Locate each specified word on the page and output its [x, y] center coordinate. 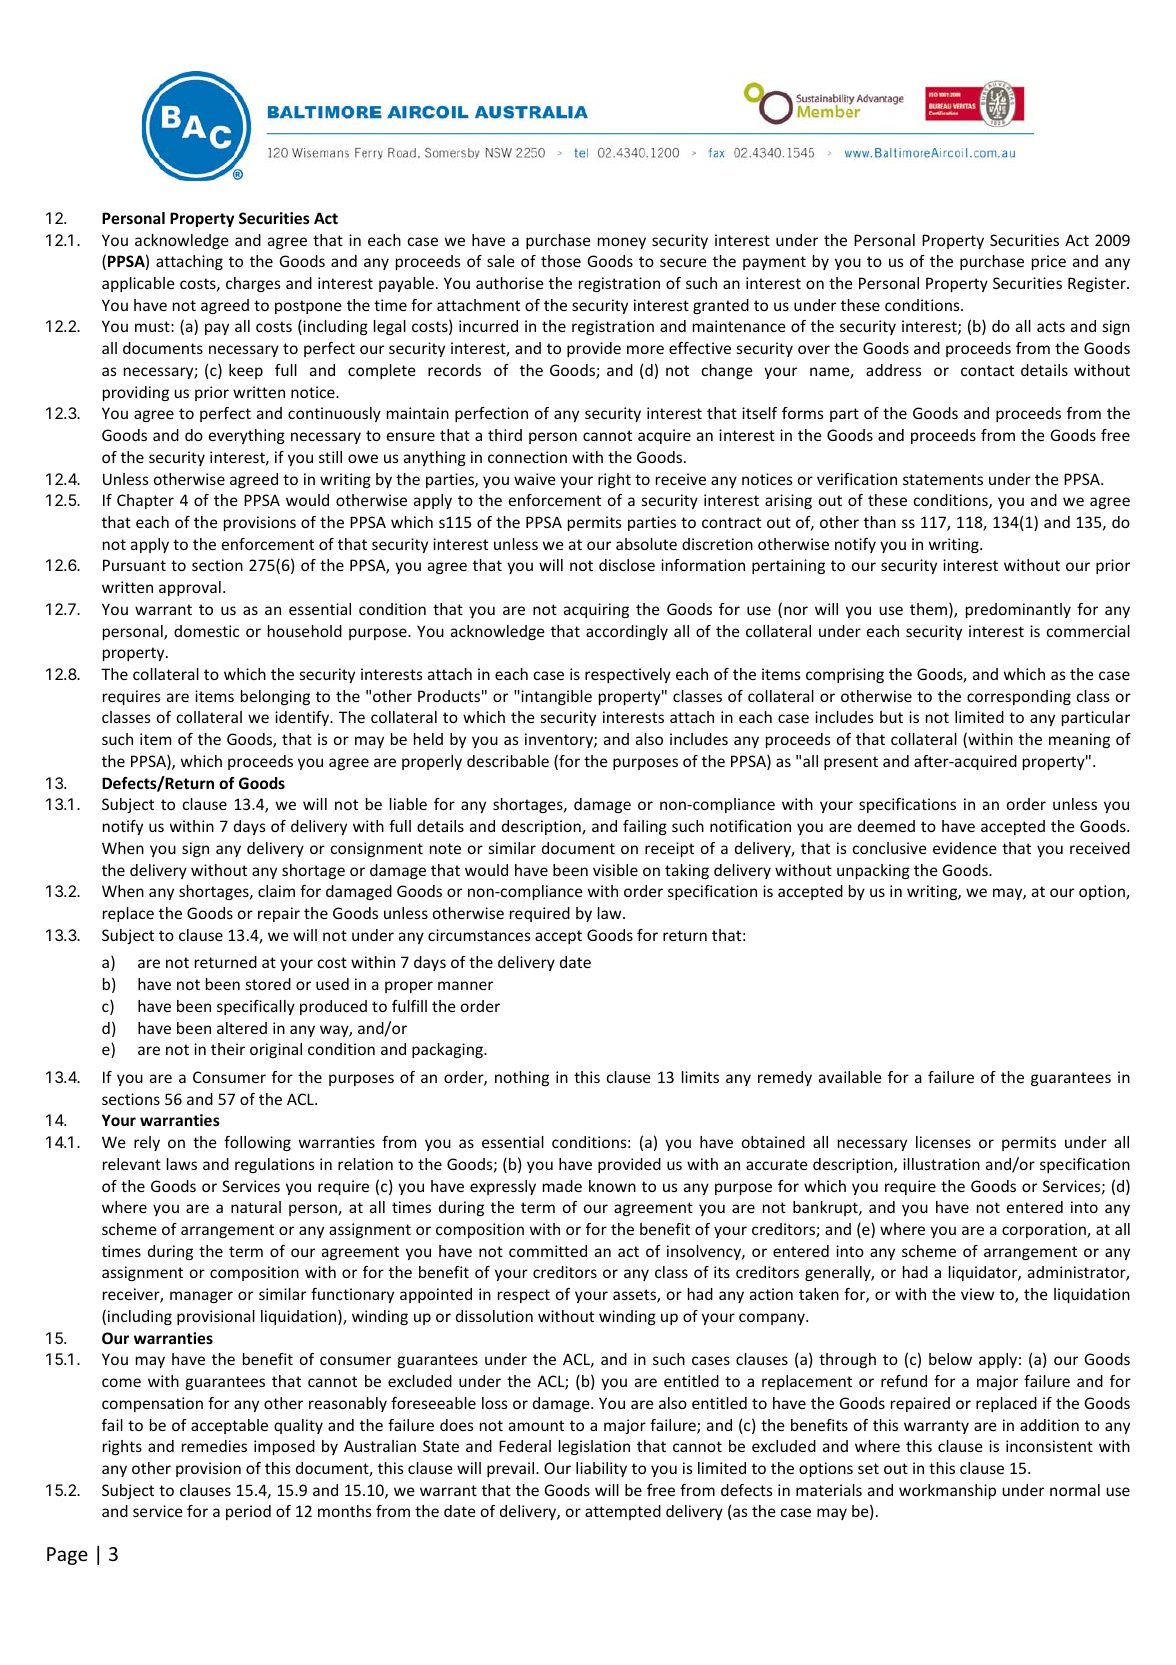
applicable [138, 284]
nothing [522, 1078]
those [561, 261]
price [1049, 262]
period [248, 1512]
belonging [275, 697]
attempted [623, 1512]
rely [147, 1143]
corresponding [1019, 697]
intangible [555, 697]
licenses [943, 1142]
